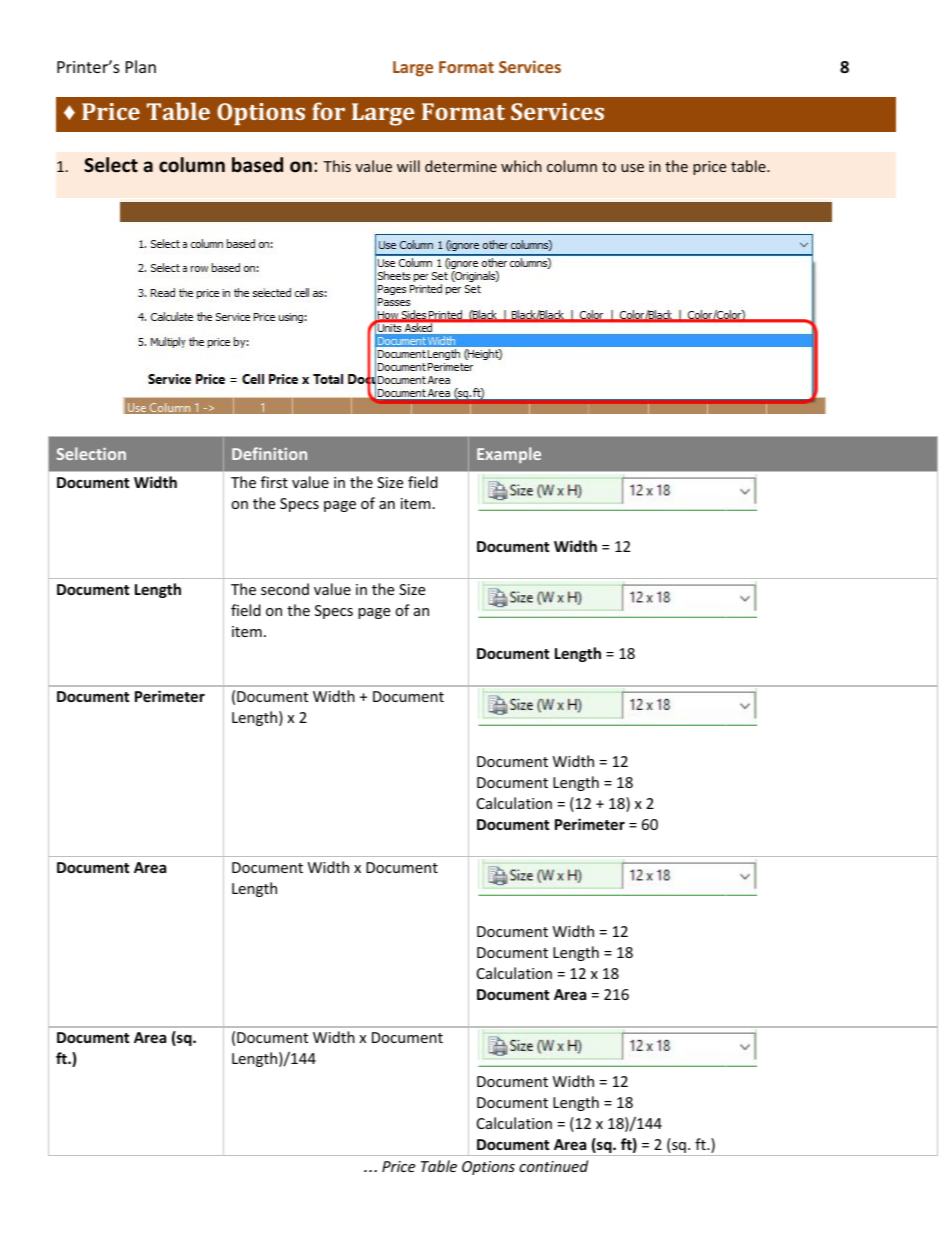  What do you see at coordinates (141, 66) in the page?
I see `Plan` at bounding box center [141, 66].
